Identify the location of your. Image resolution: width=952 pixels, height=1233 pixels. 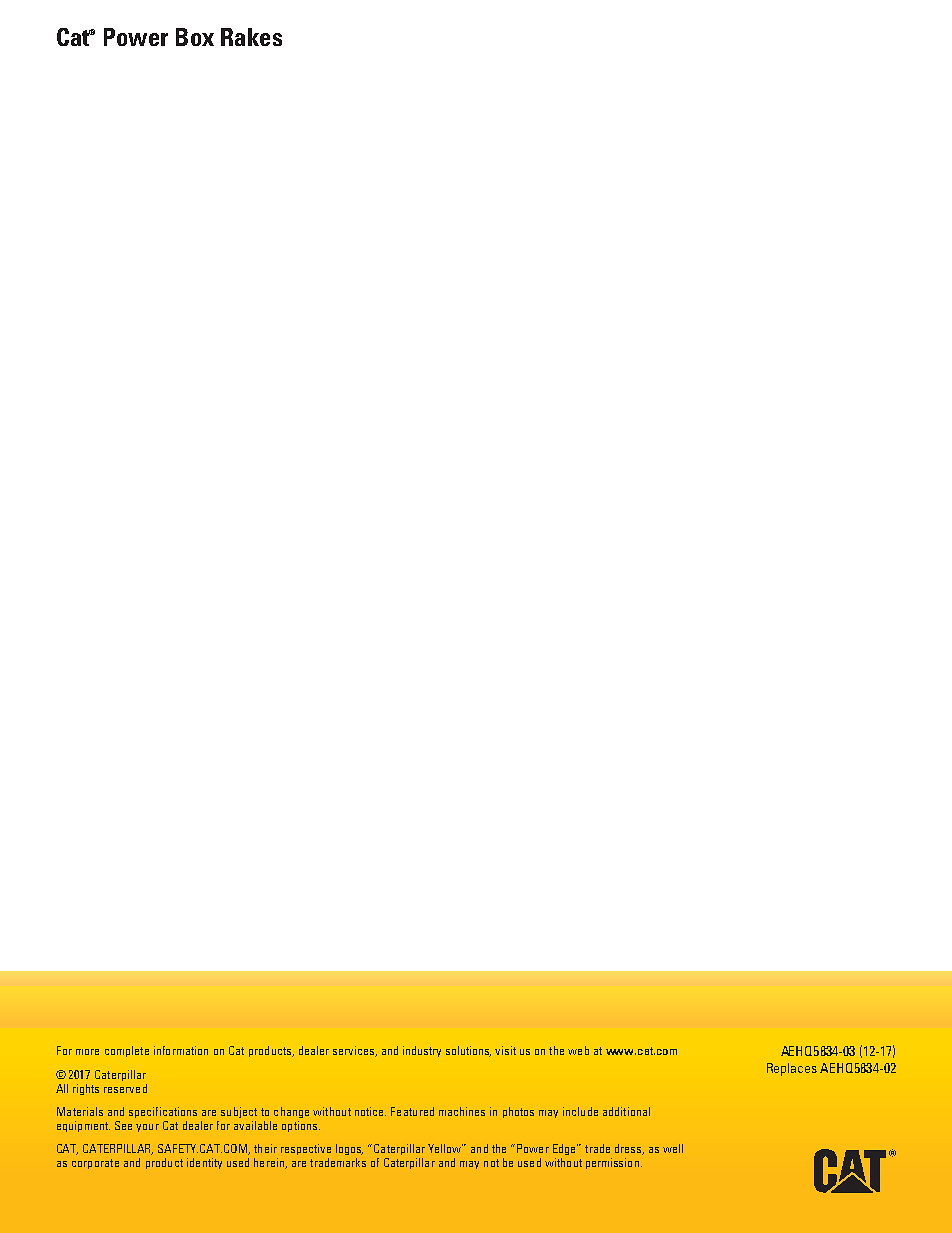
(147, 1128).
